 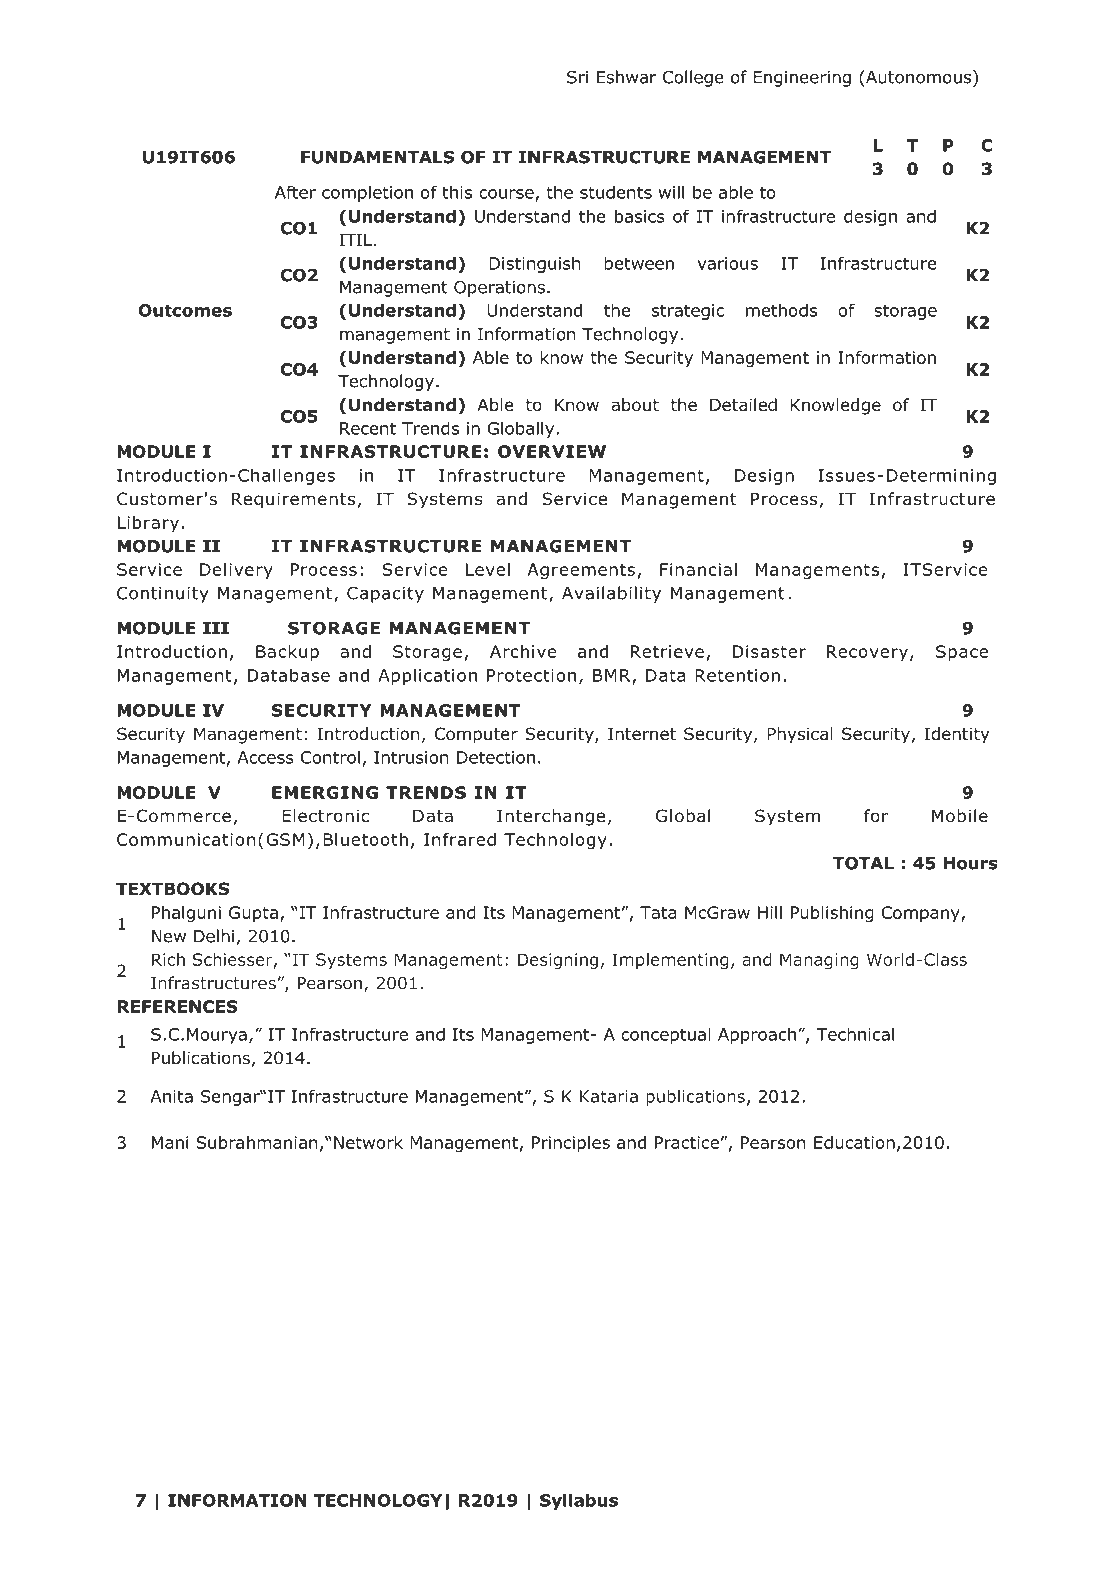 What do you see at coordinates (919, 77) in the page?
I see `Autonomous` at bounding box center [919, 77].
